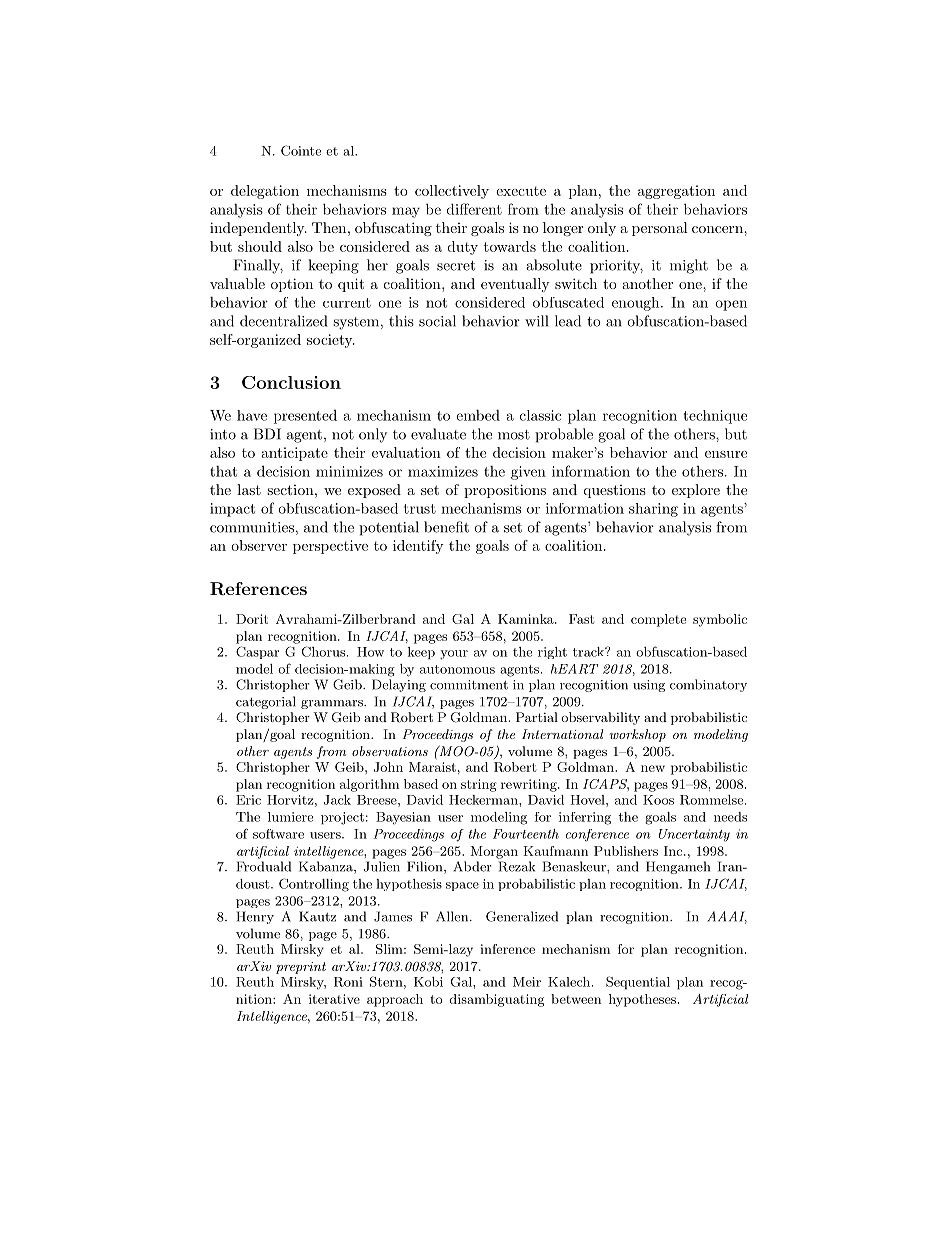 This screenshot has height=1233, width=952. I want to click on preprint, so click(301, 968).
